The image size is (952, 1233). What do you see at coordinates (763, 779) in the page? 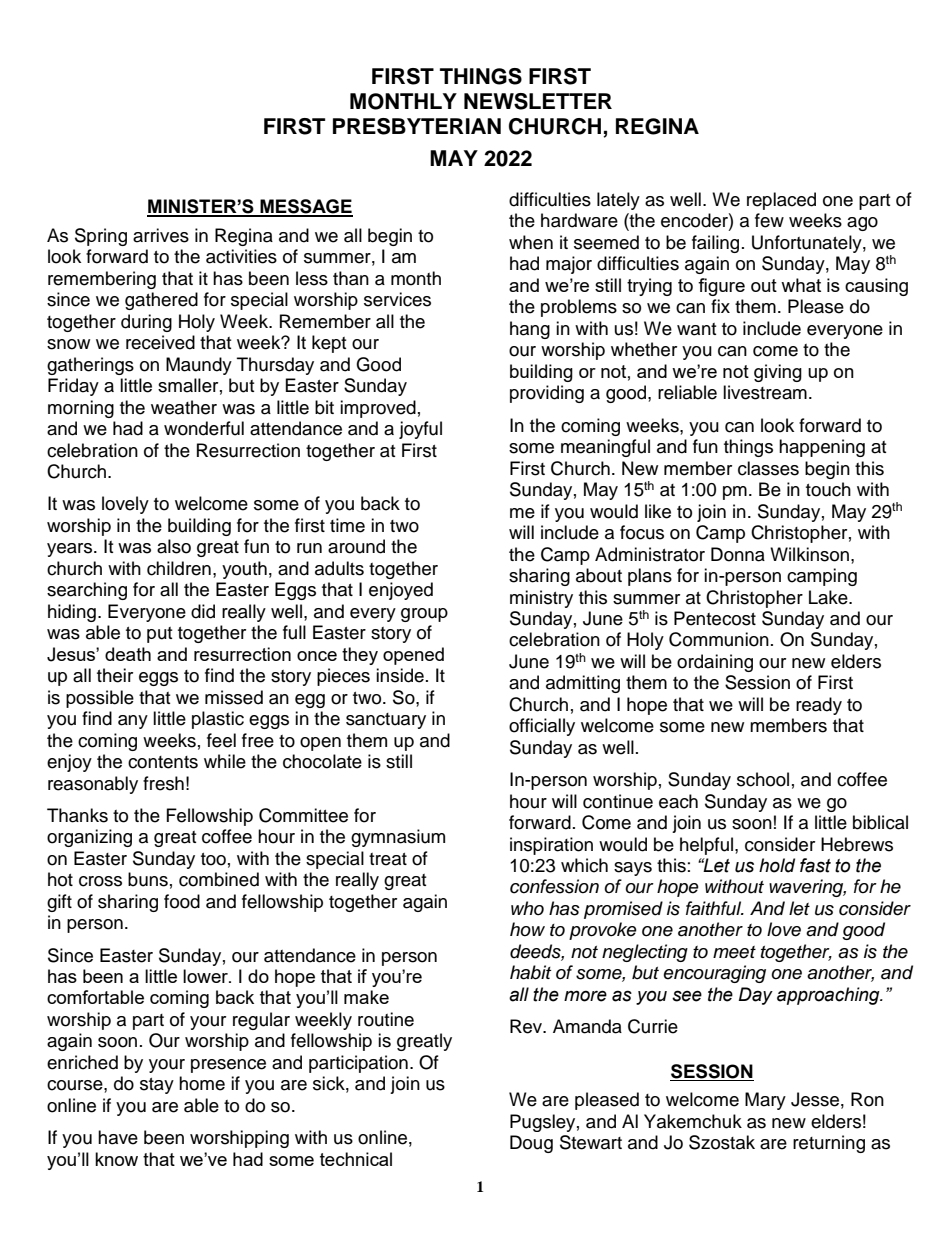
I see `school` at bounding box center [763, 779].
